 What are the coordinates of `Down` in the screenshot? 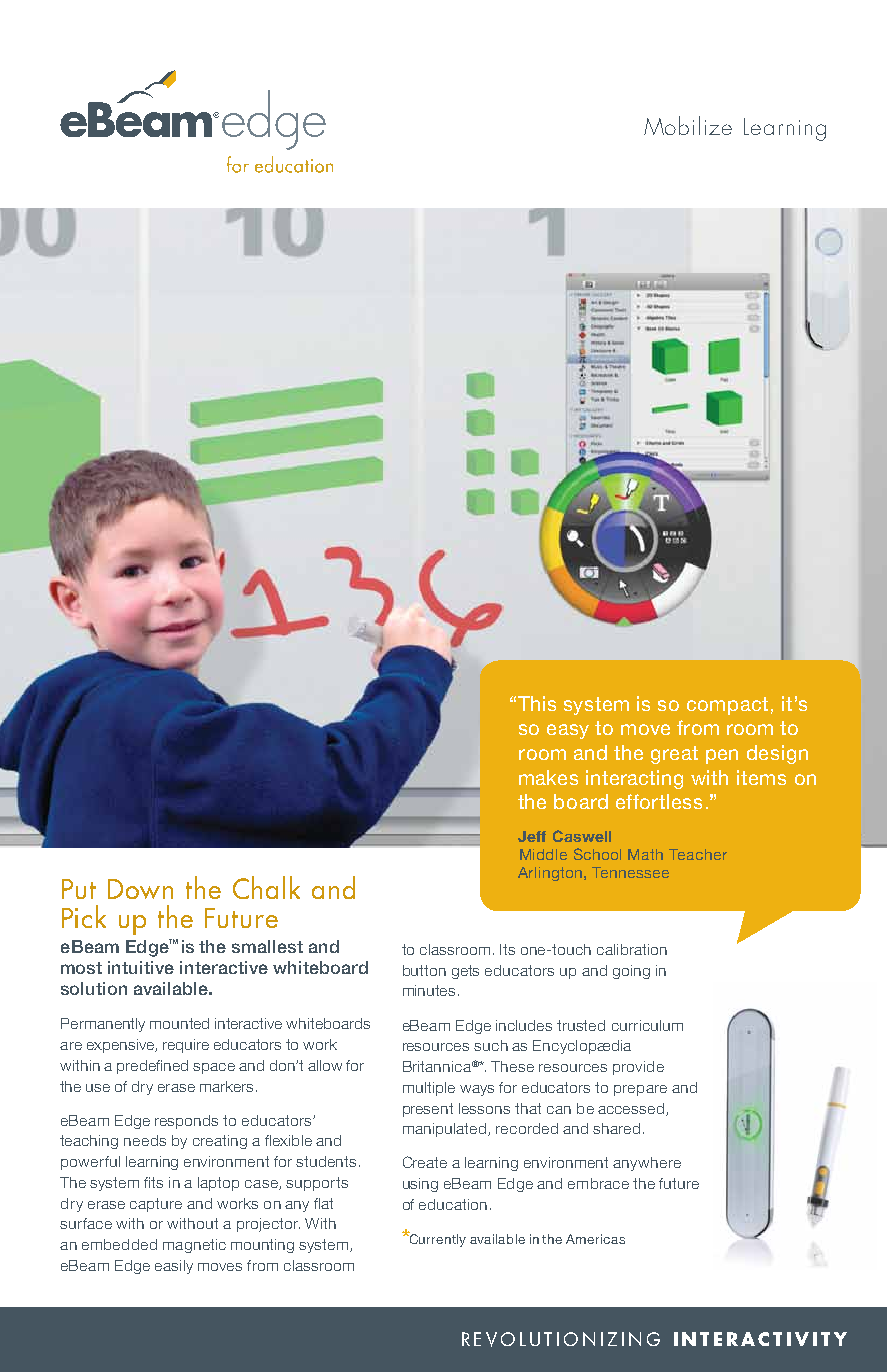 It's located at (140, 889).
